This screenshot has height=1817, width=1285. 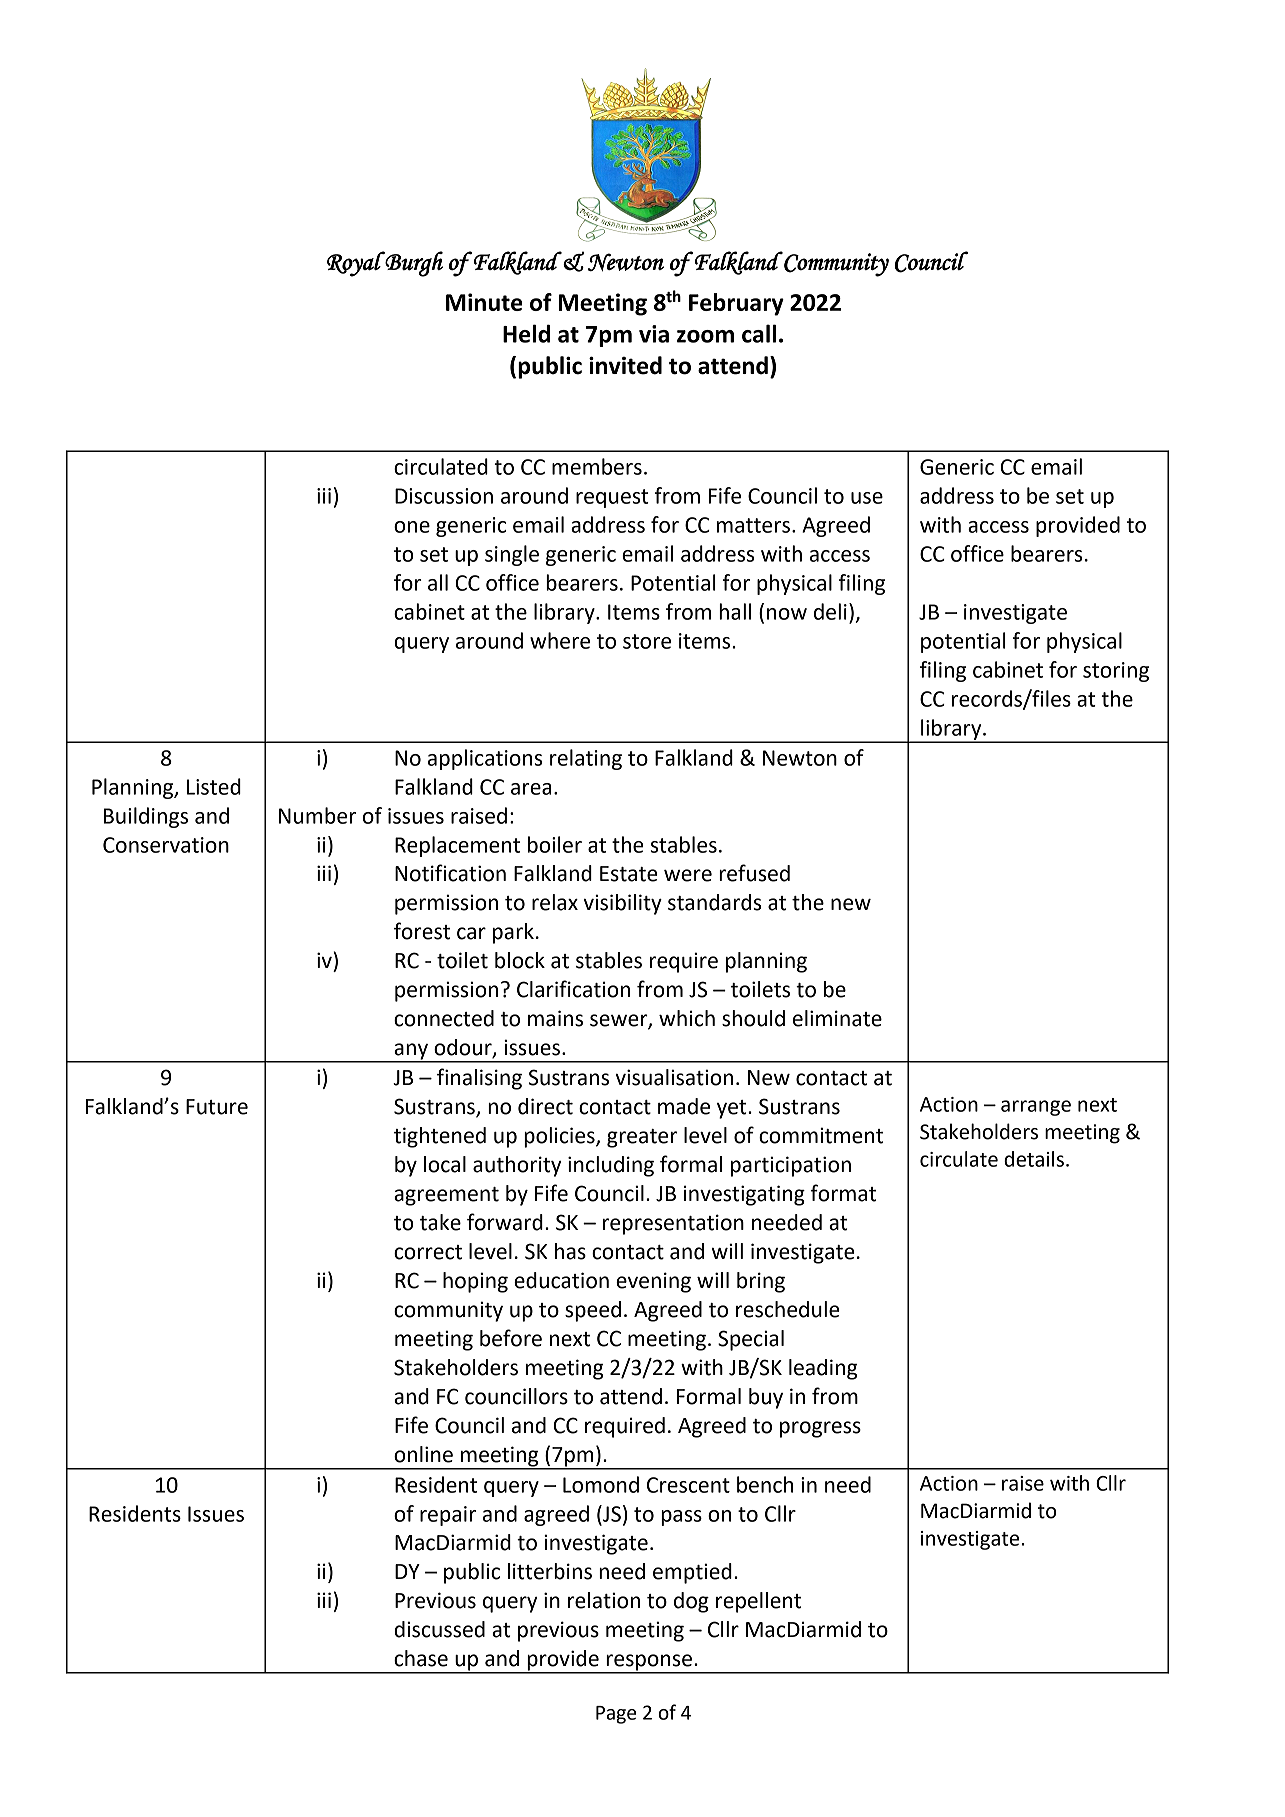 What do you see at coordinates (654, 334) in the screenshot?
I see `via` at bounding box center [654, 334].
